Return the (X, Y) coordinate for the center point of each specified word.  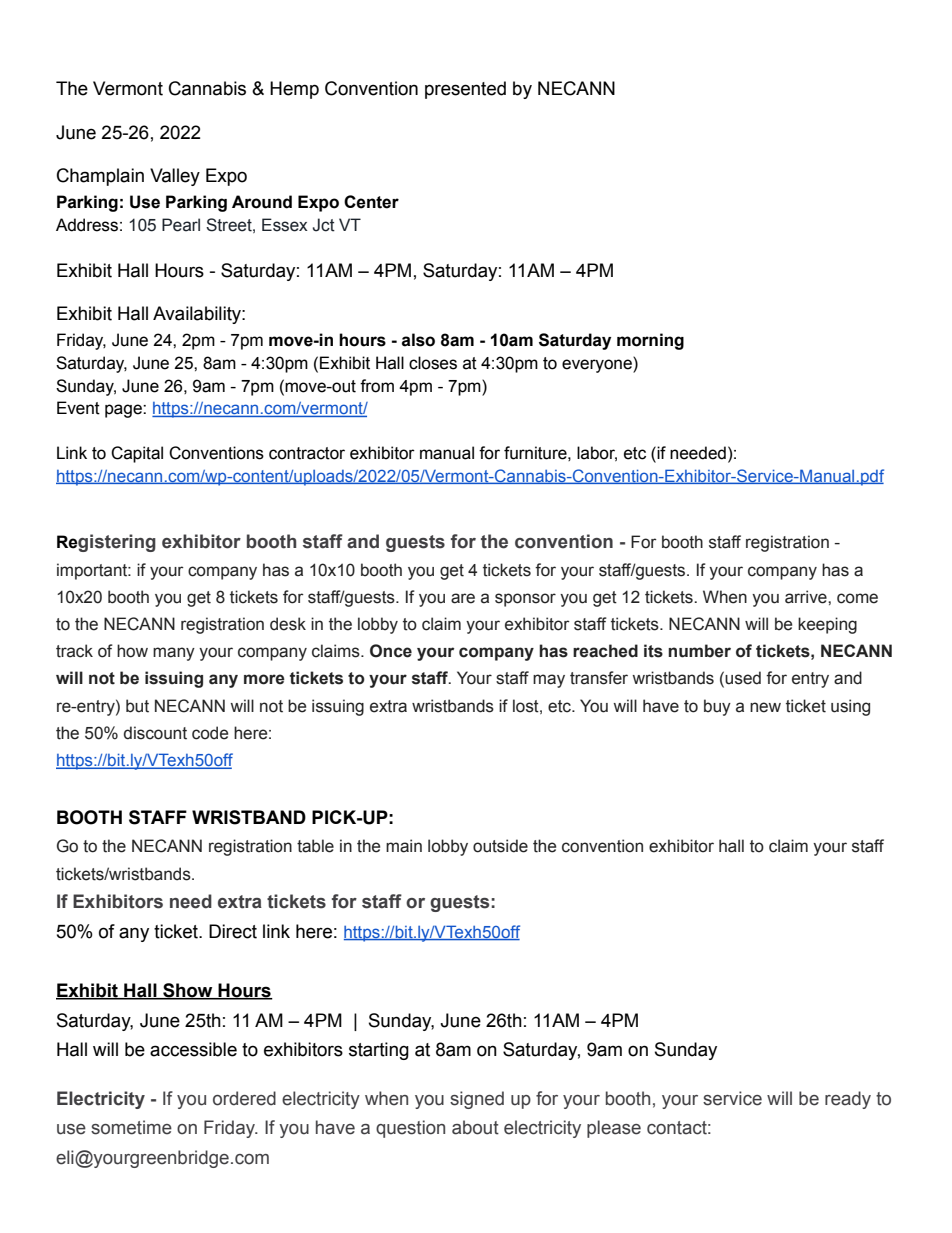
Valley (175, 177)
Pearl (181, 225)
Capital (137, 454)
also (418, 340)
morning (650, 341)
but (137, 706)
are (463, 598)
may (549, 681)
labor (597, 454)
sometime (131, 1127)
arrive (807, 597)
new (765, 707)
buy (717, 707)
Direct (233, 931)
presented (465, 90)
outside (500, 846)
